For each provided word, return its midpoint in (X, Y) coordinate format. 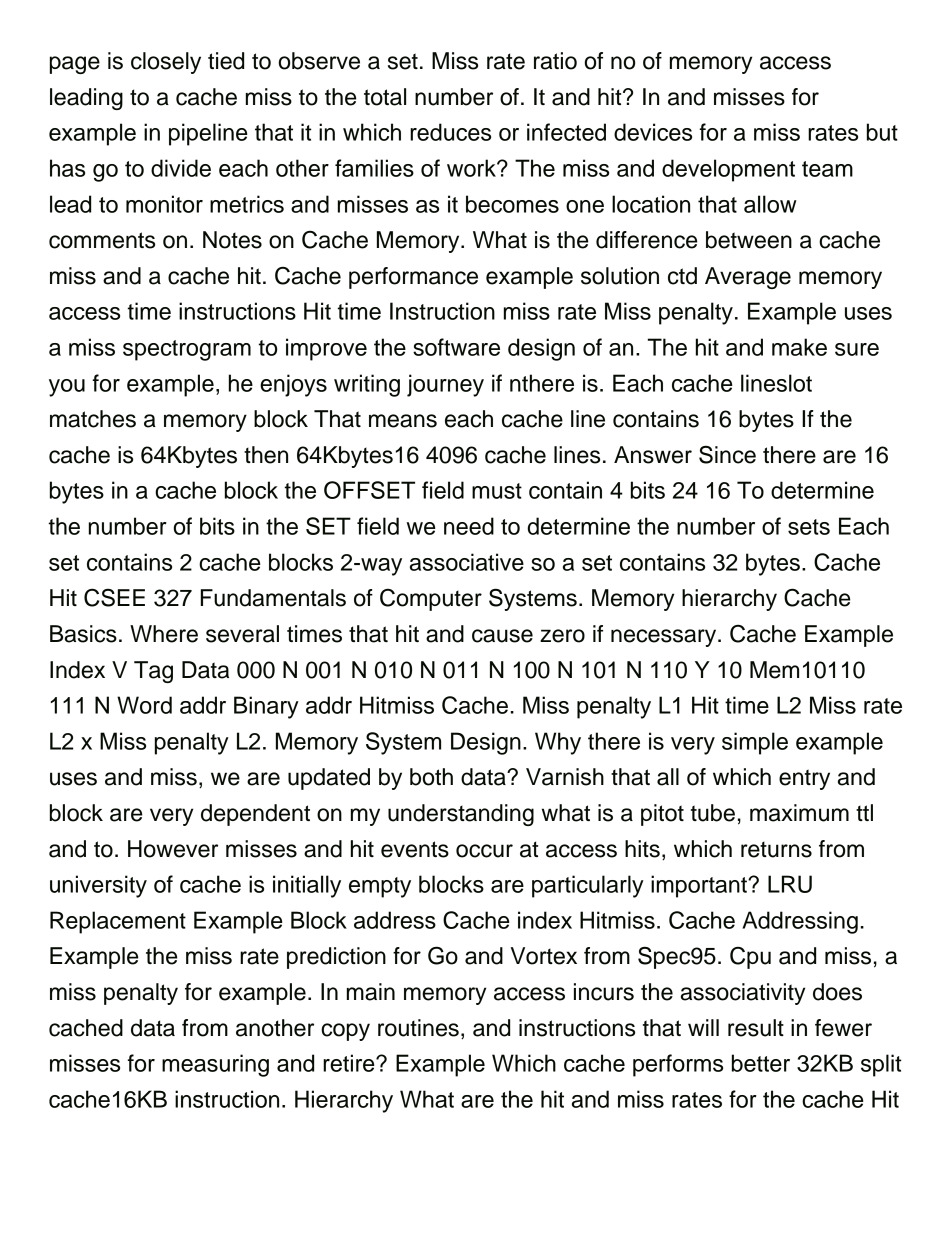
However (173, 849)
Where (164, 634)
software (456, 347)
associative (467, 562)
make (799, 347)
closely (166, 63)
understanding (461, 815)
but (882, 132)
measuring (215, 1065)
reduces (450, 132)
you (67, 388)
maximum (799, 813)
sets (809, 527)
